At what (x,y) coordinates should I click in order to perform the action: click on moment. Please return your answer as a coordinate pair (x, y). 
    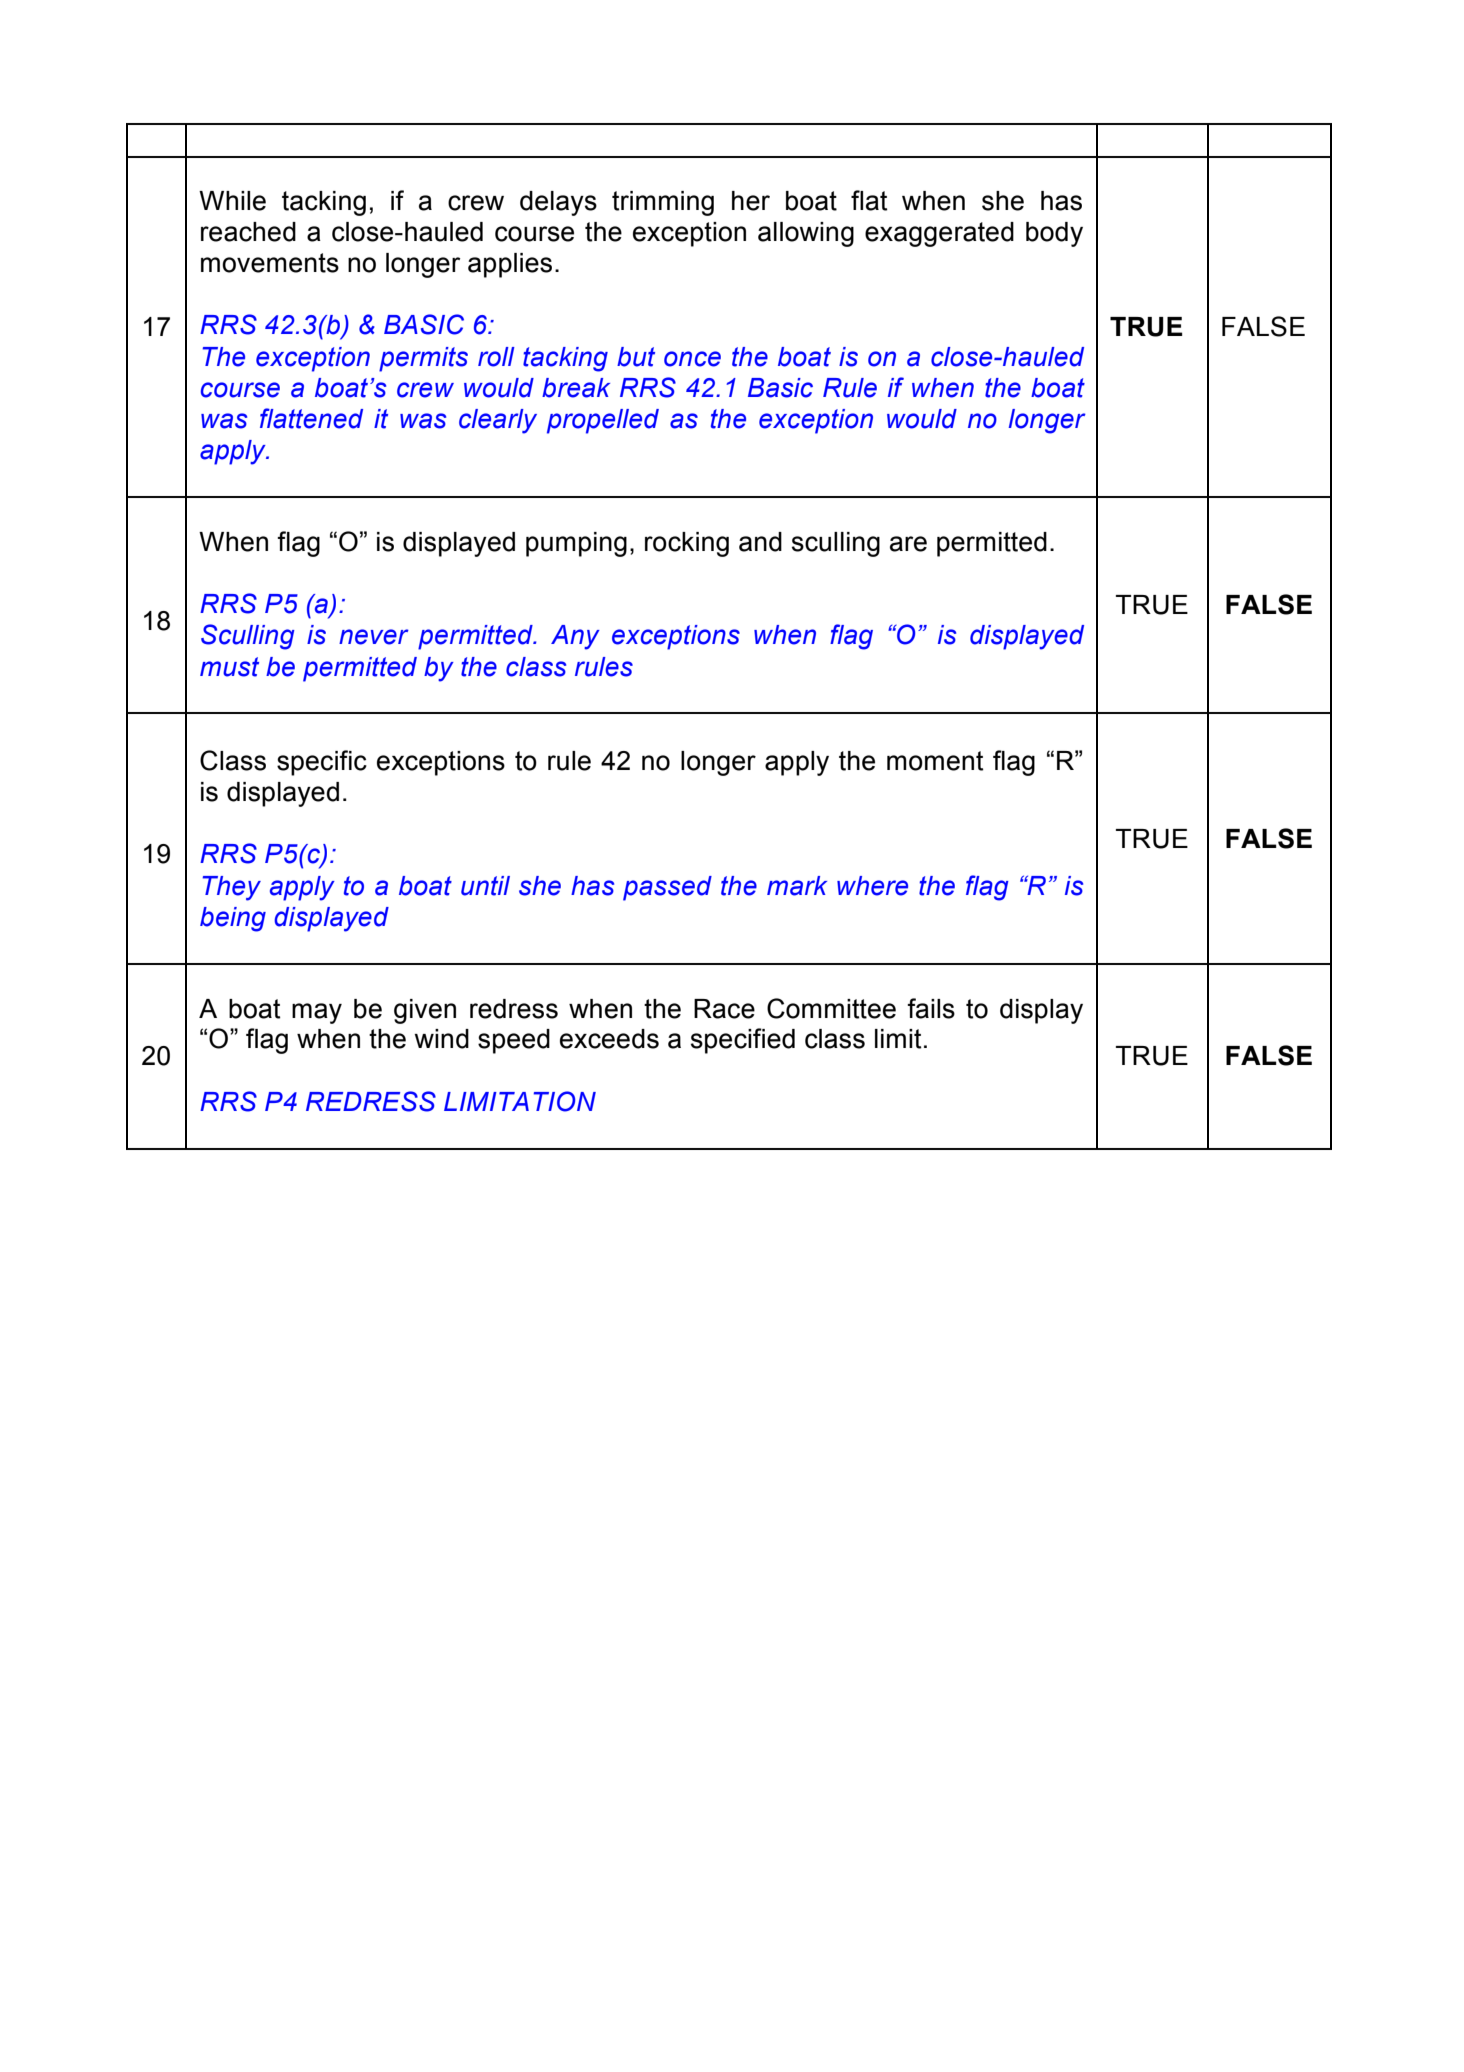
    Looking at the image, I should click on (935, 761).
